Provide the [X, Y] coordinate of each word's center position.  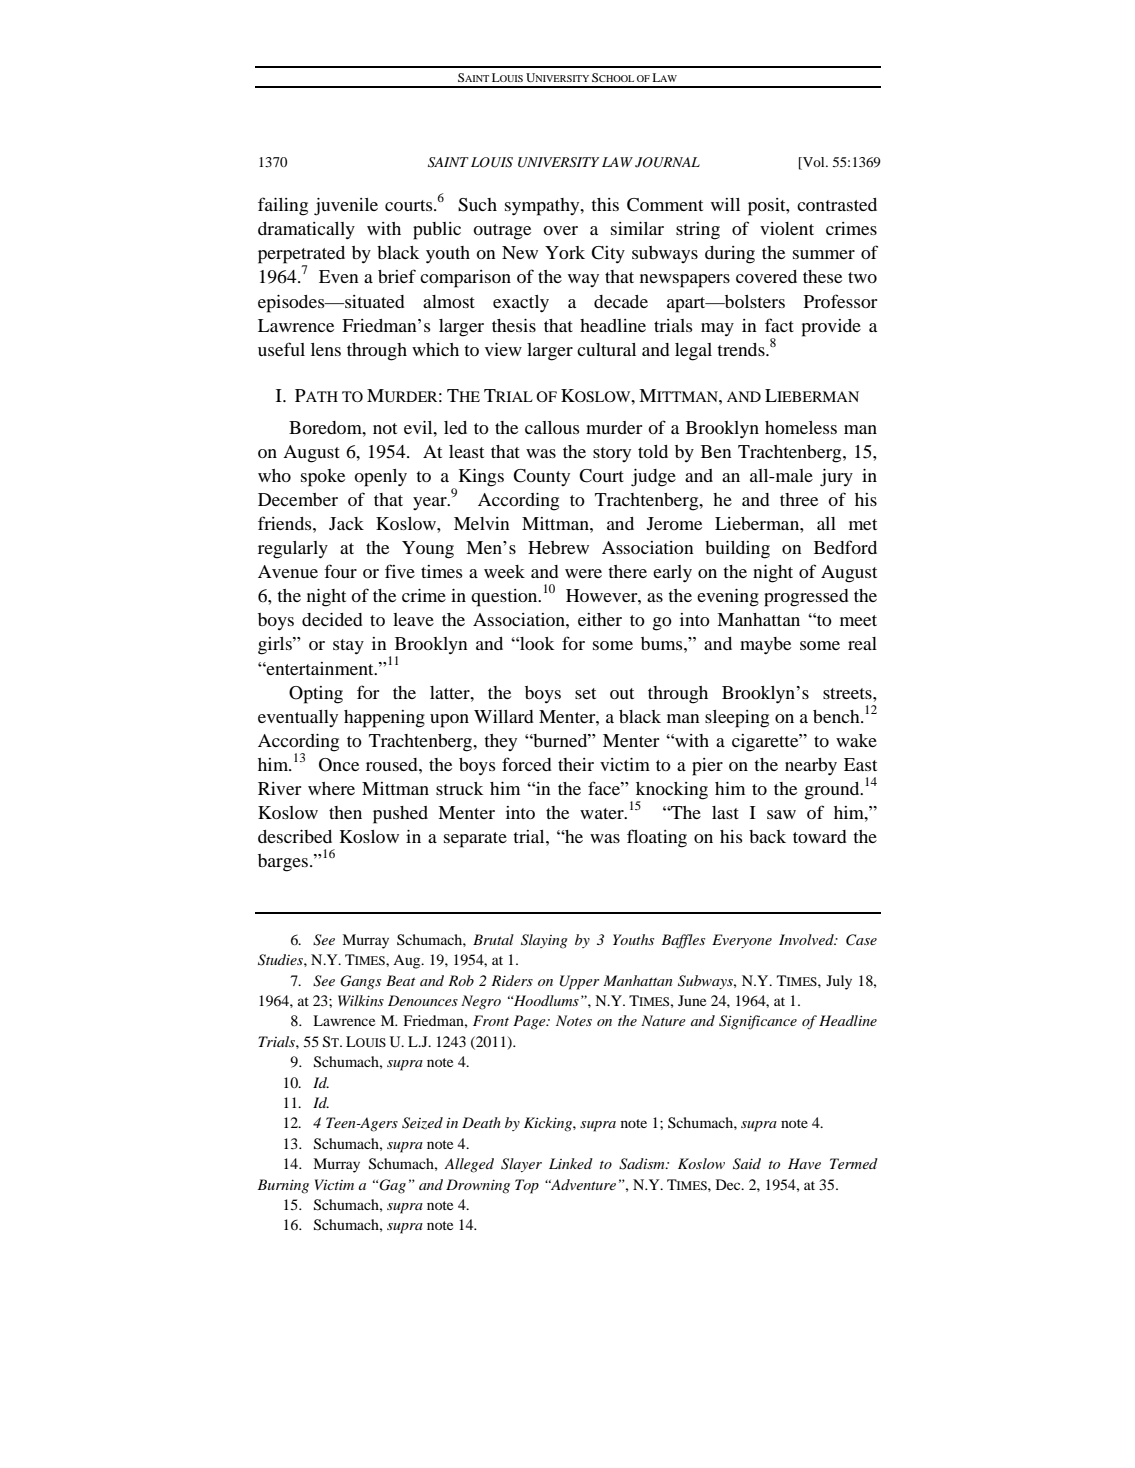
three [799, 499]
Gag [392, 1186]
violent [787, 228]
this [605, 204]
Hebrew [558, 547]
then [345, 812]
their [576, 764]
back [767, 836]
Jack [346, 523]
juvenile [346, 207]
